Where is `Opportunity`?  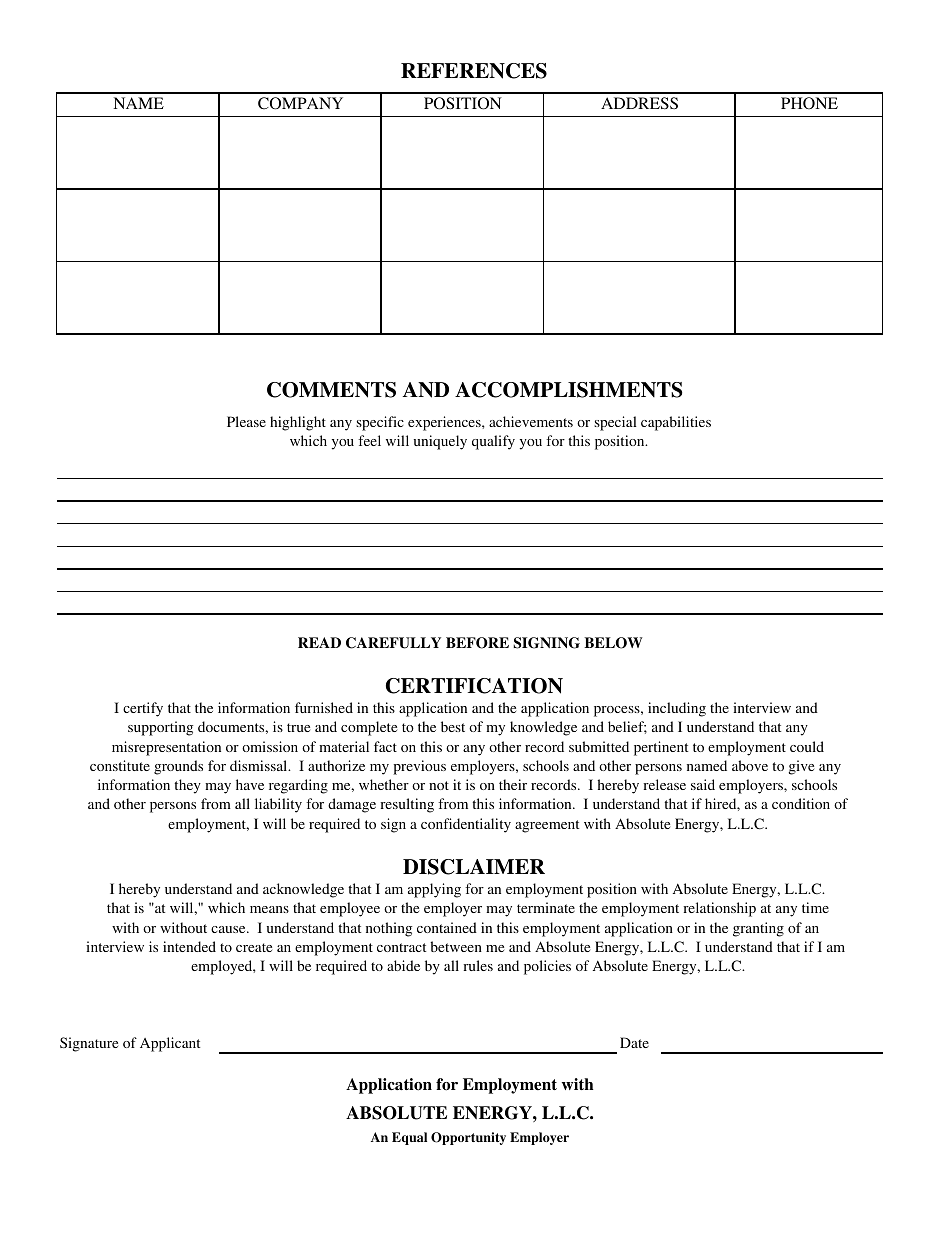
Opportunity is located at coordinates (468, 1138).
